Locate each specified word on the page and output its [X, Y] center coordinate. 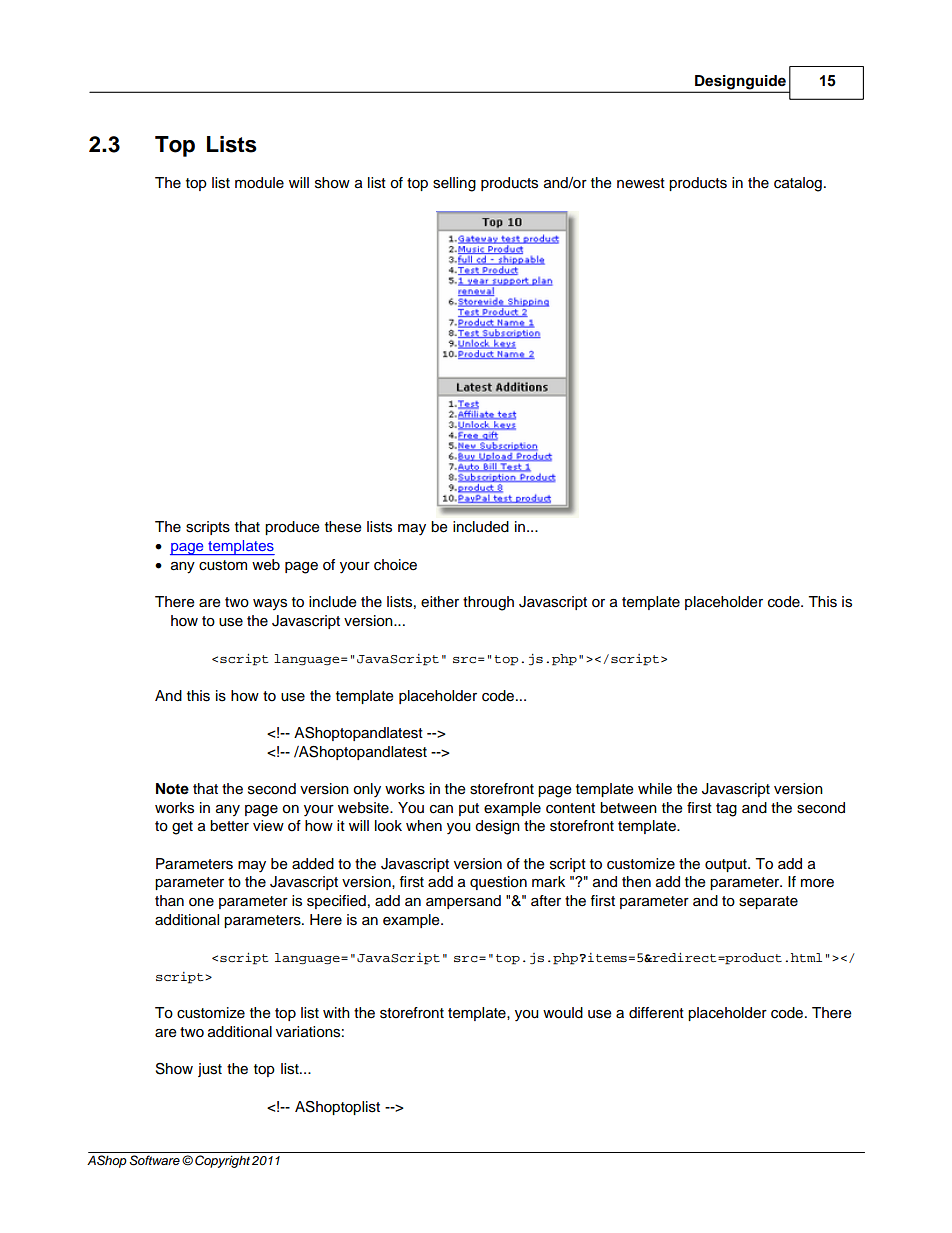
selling [454, 184]
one [201, 902]
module [259, 183]
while [655, 789]
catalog [798, 184]
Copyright [222, 1161]
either [440, 602]
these [343, 527]
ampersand [463, 902]
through [488, 603]
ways [270, 604]
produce [292, 528]
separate [768, 902]
